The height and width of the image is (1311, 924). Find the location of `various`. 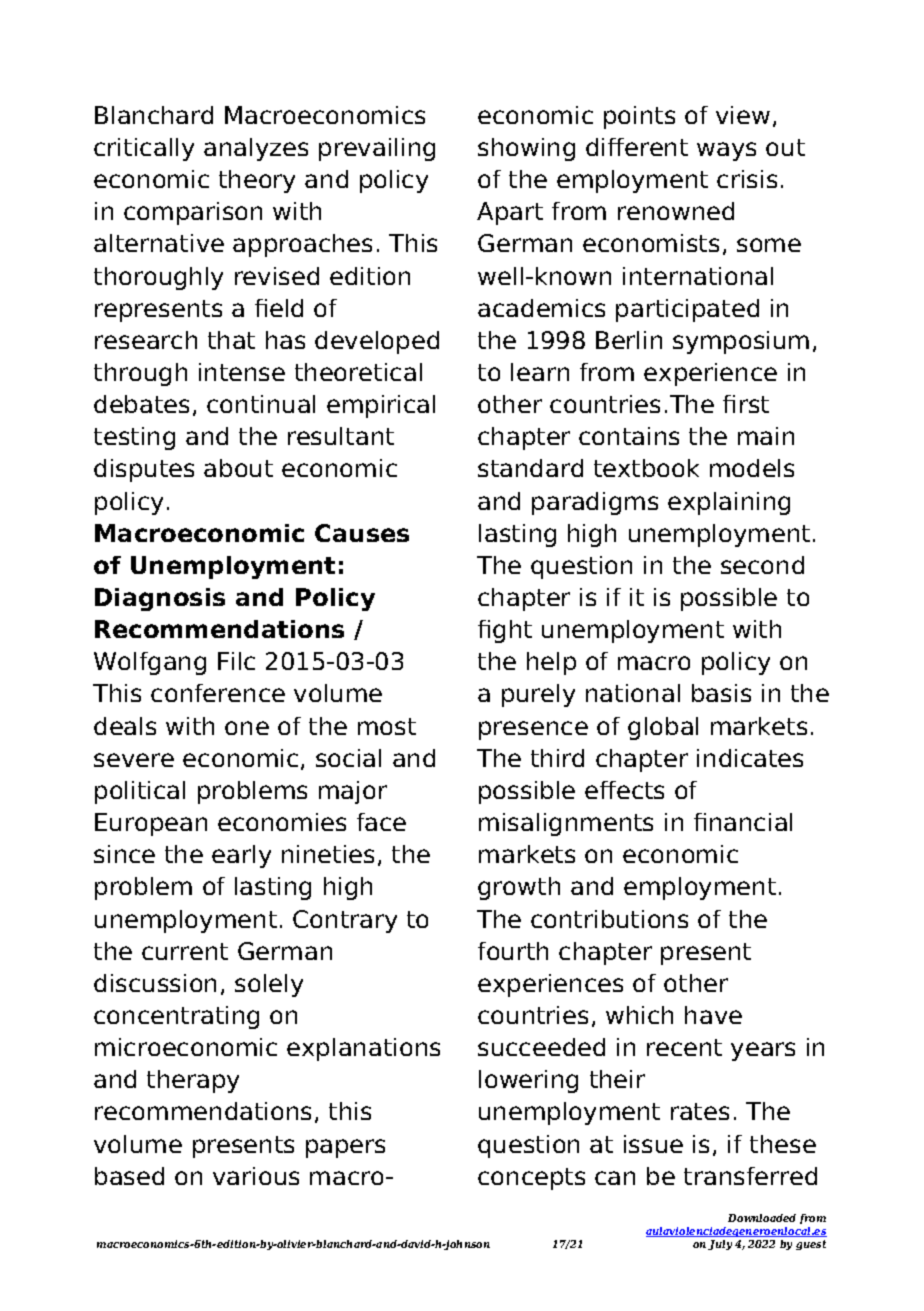

various is located at coordinates (256, 1176).
